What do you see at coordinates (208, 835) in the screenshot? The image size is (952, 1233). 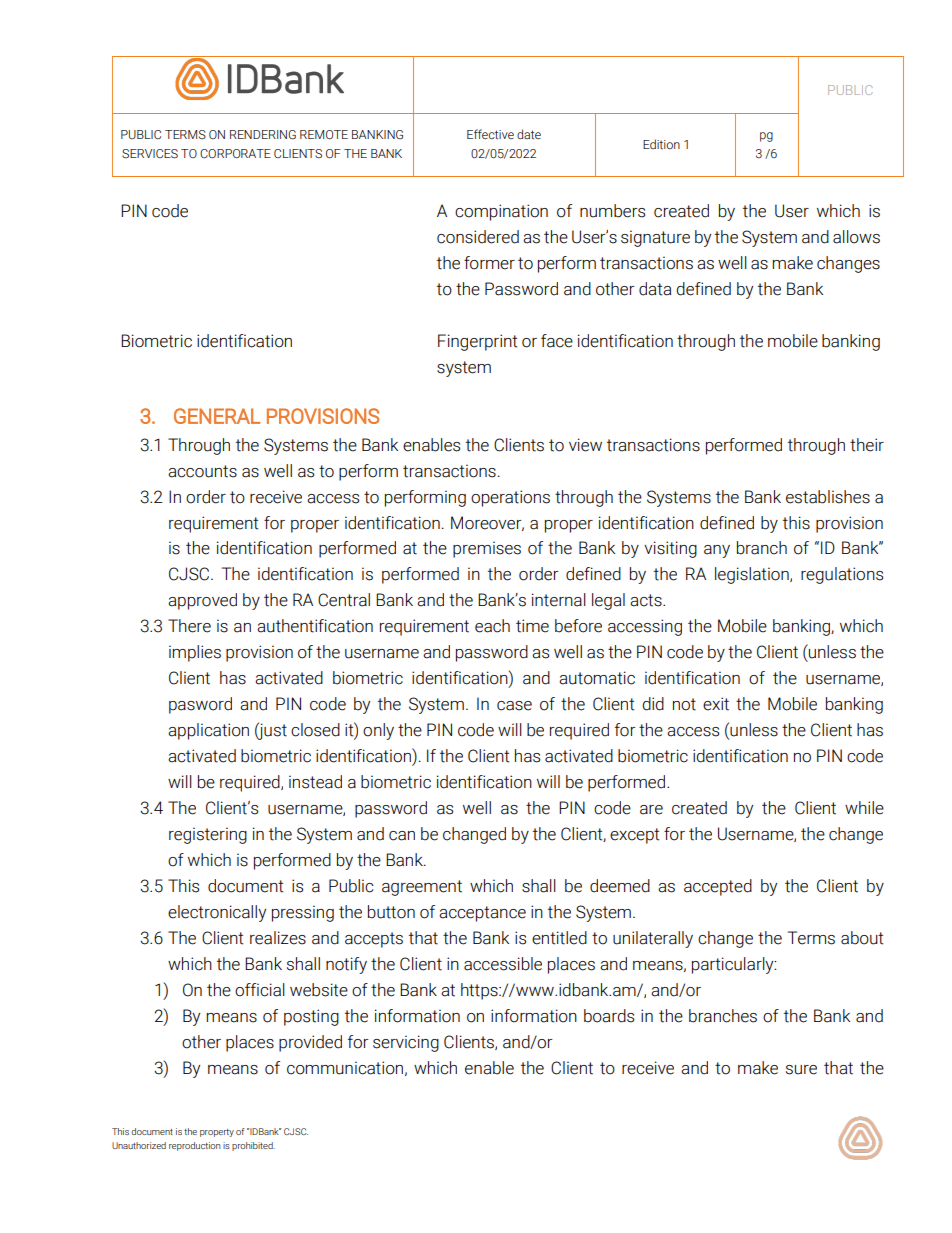 I see `registering` at bounding box center [208, 835].
